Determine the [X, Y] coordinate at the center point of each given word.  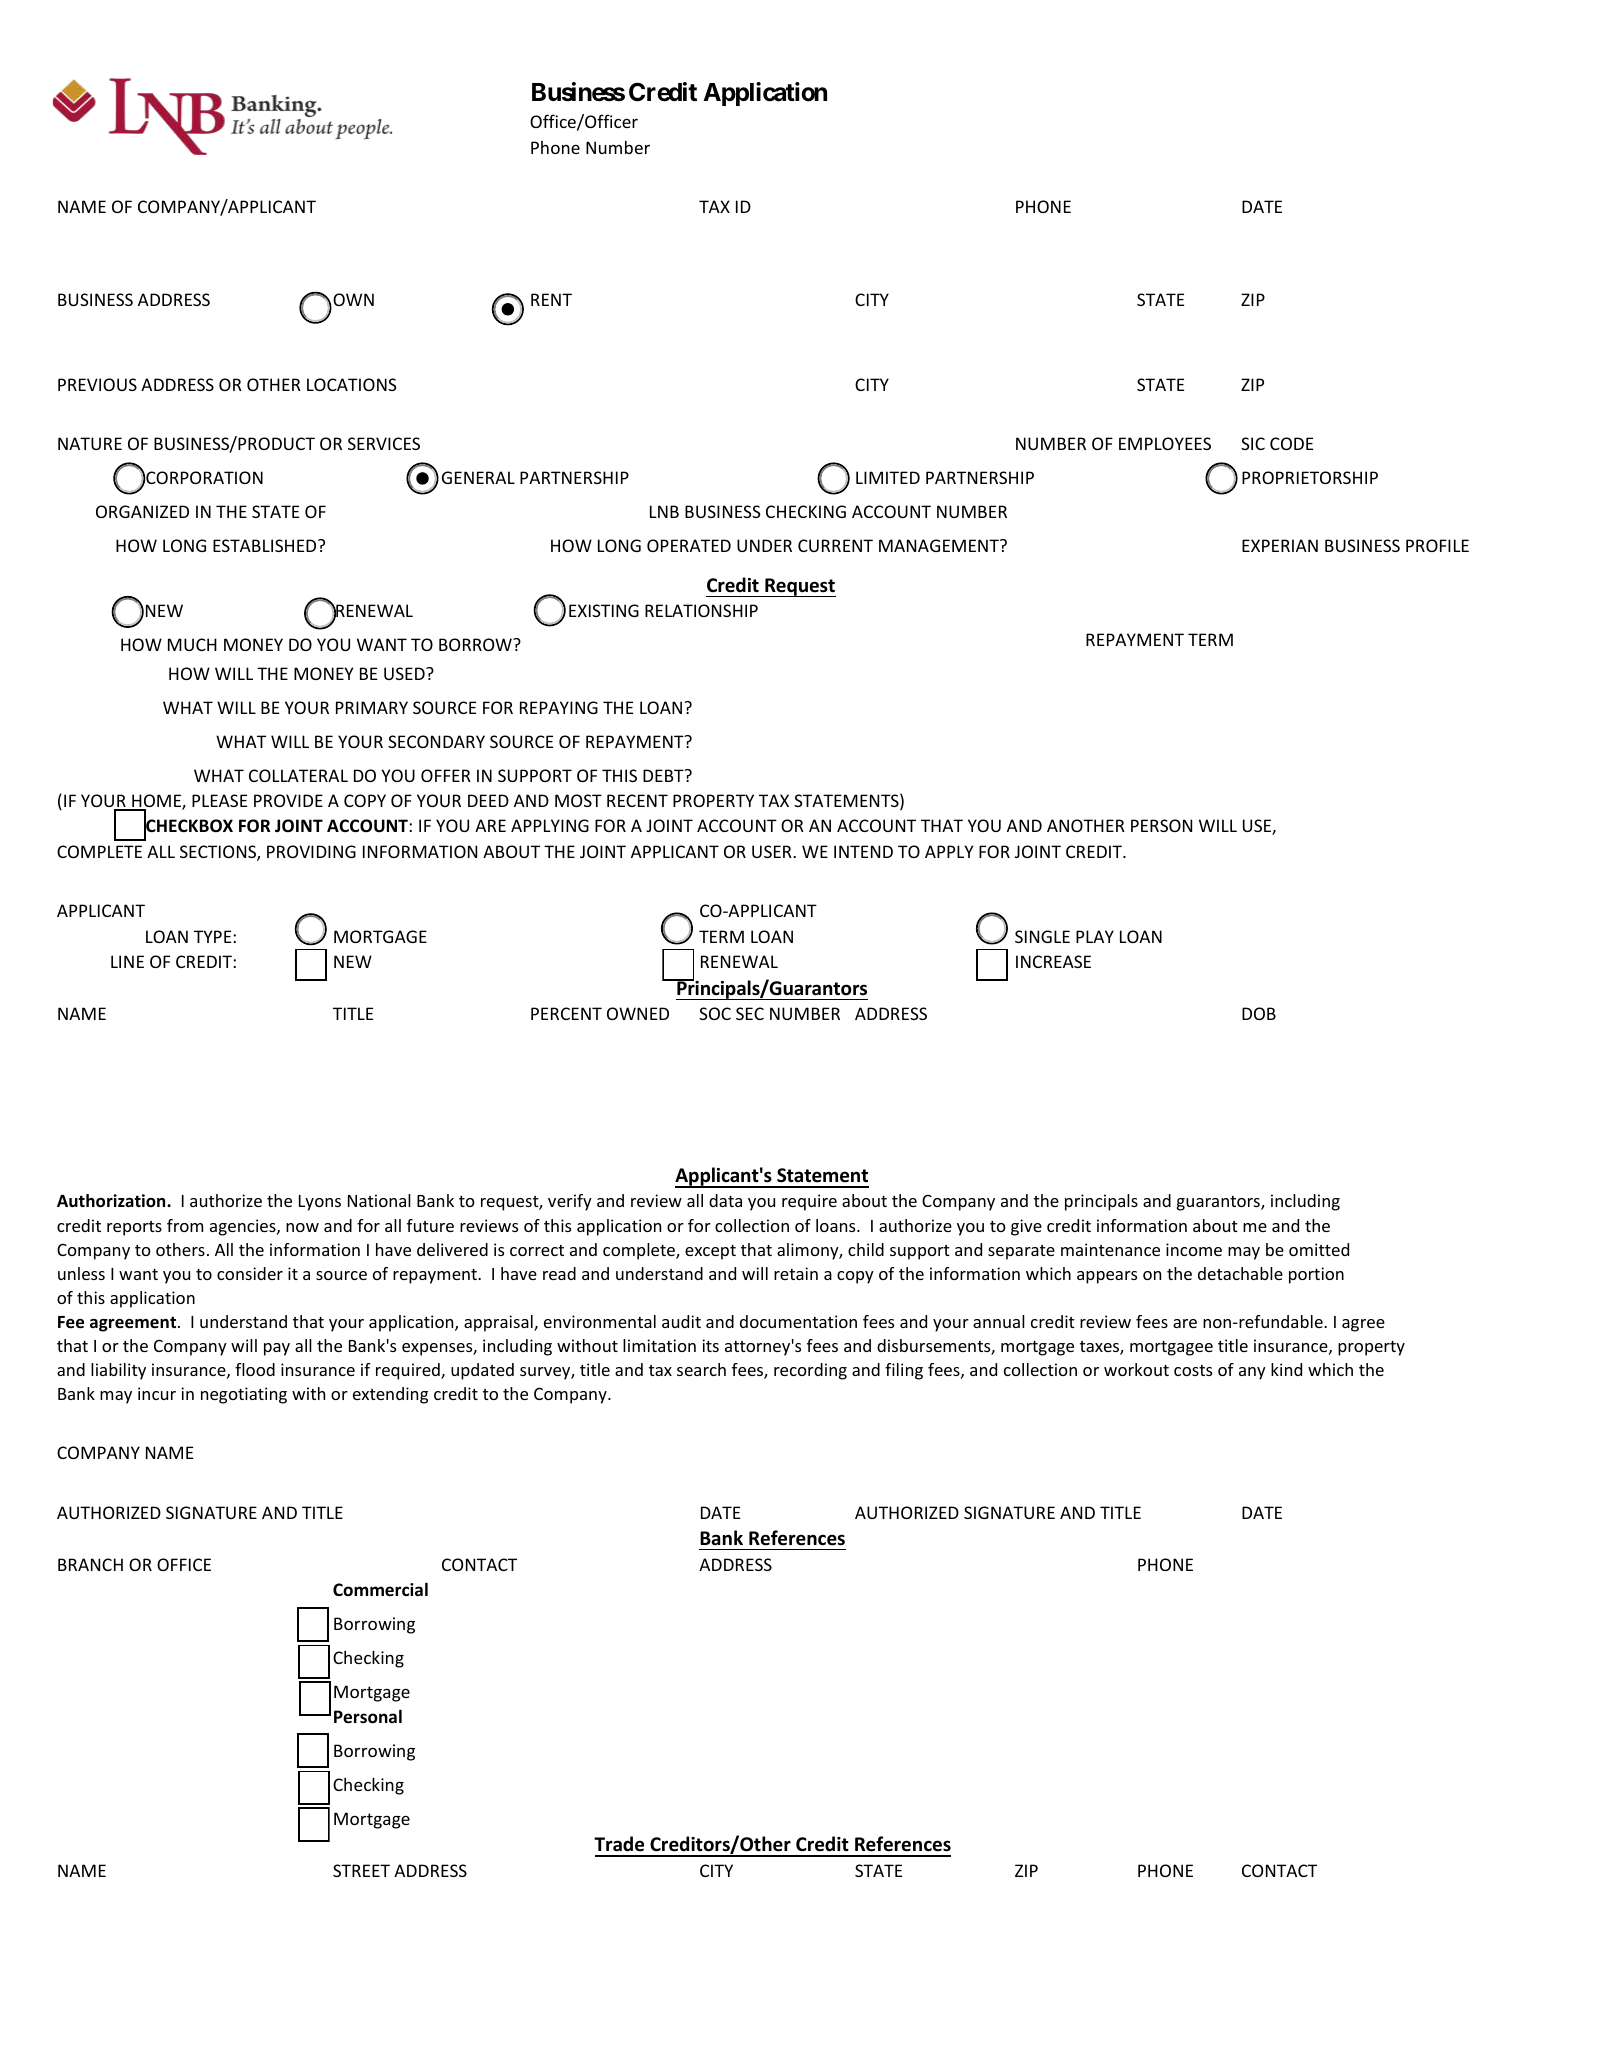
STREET [361, 1870]
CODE [1291, 443]
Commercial [380, 1589]
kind [1286, 1369]
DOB [1259, 1013]
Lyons [320, 1203]
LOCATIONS [352, 384]
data [725, 1200]
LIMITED [888, 477]
